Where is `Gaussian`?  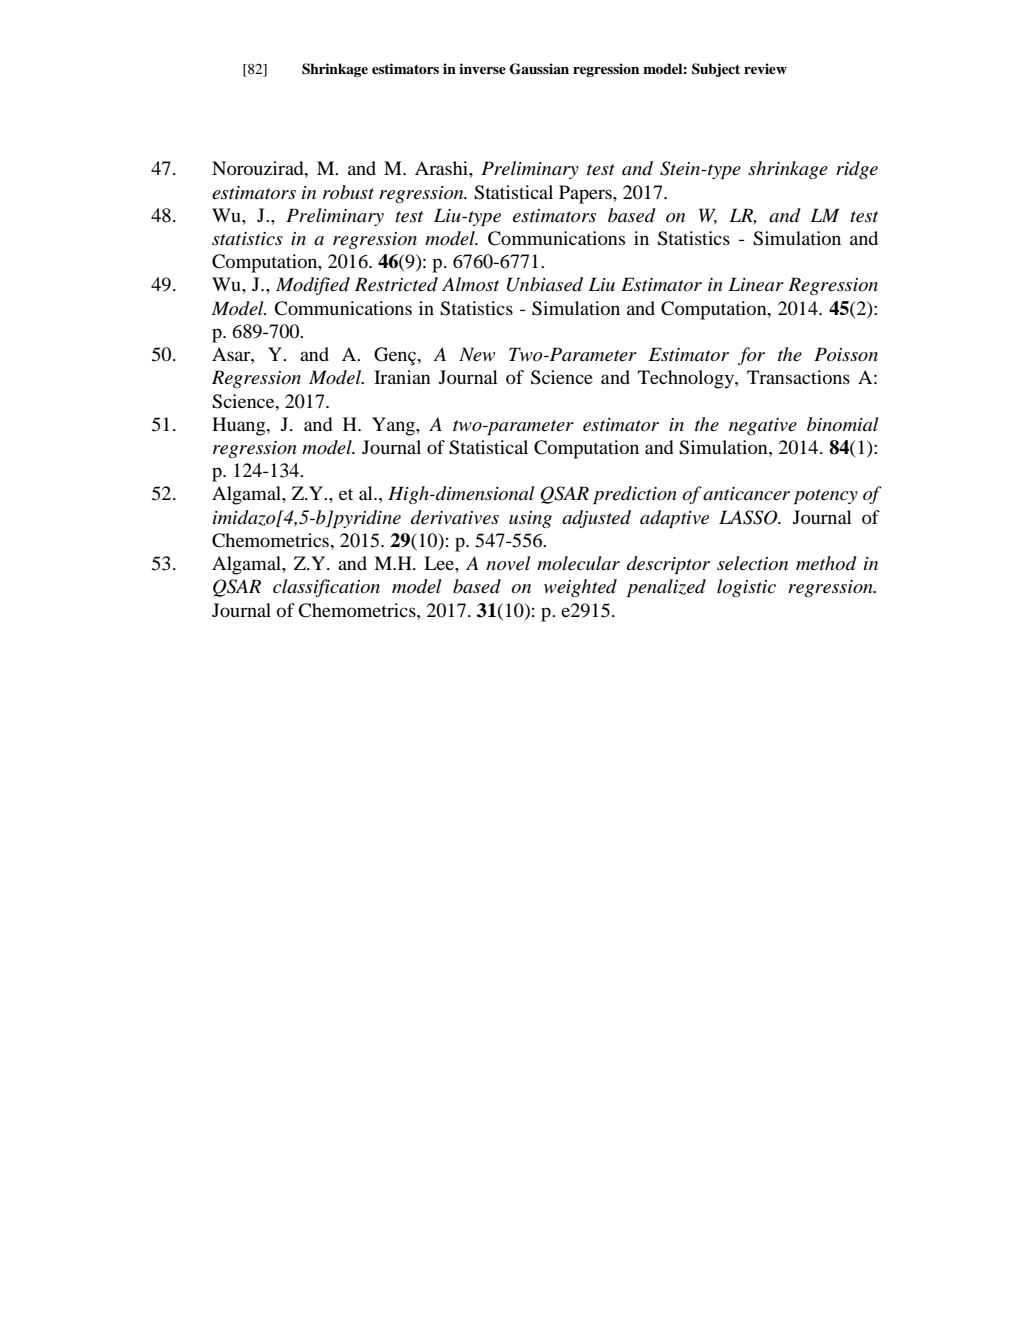 Gaussian is located at coordinates (539, 69).
